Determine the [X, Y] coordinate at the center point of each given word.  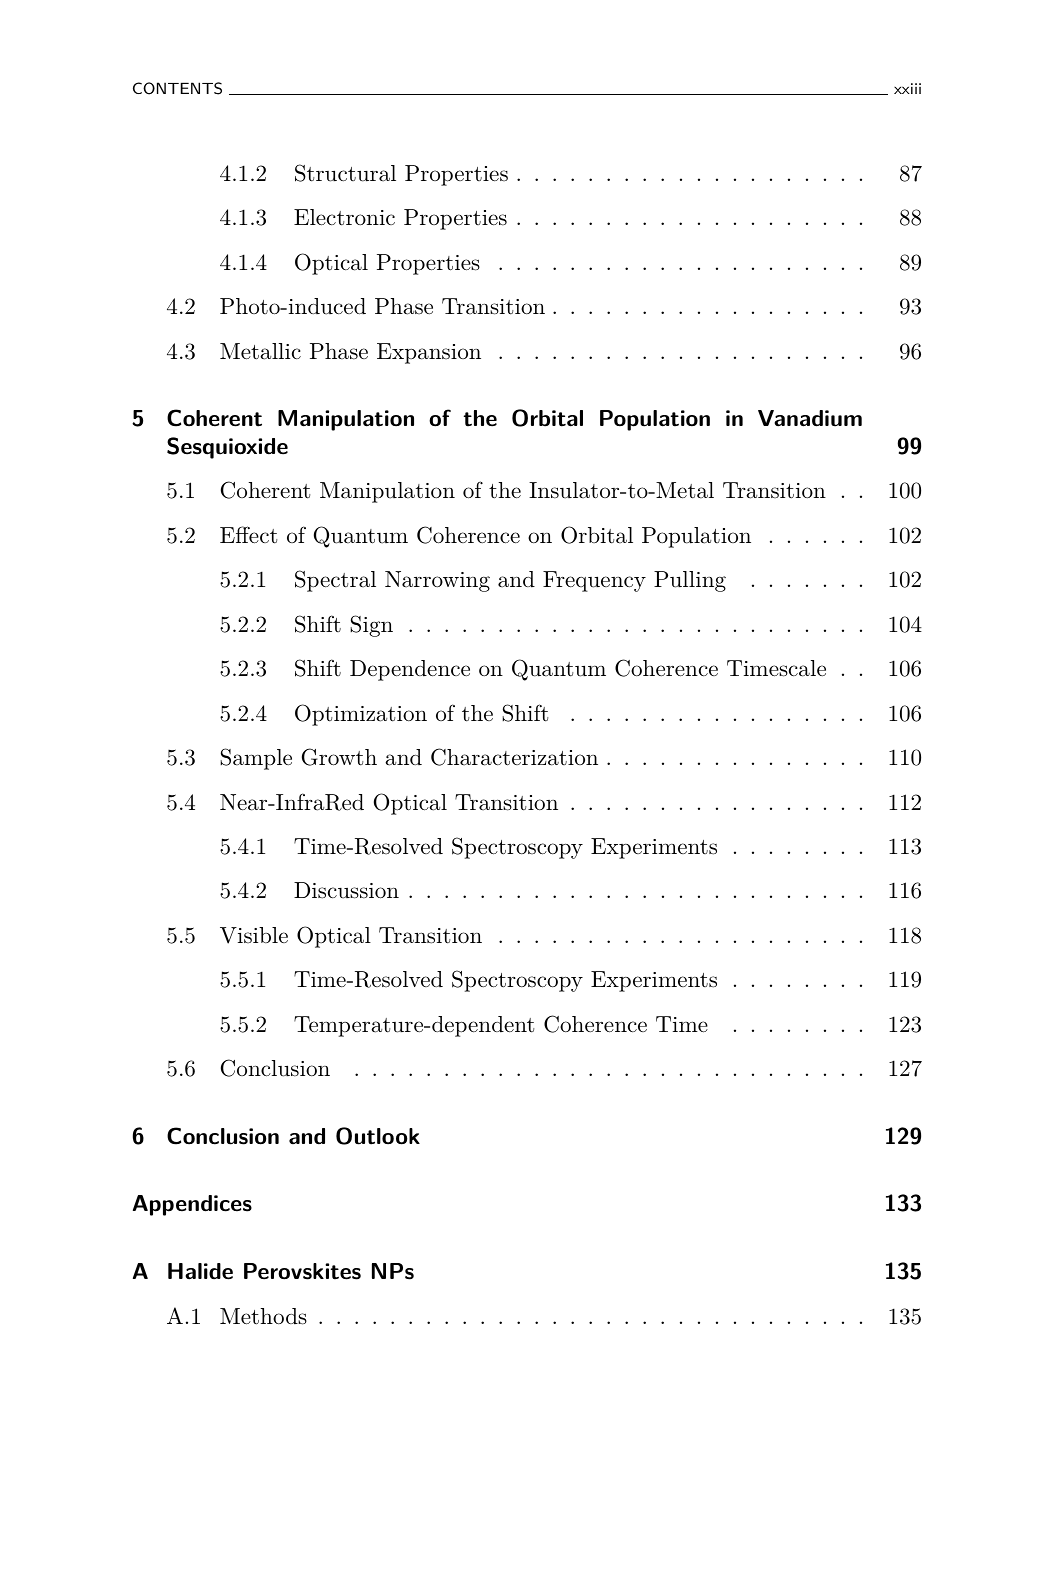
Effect [248, 535]
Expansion [429, 353]
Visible [254, 935]
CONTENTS [177, 88]
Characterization [514, 757]
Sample [256, 759]
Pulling [690, 581]
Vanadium [810, 418]
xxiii [907, 88]
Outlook [378, 1136]
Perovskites [302, 1271]
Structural [345, 173]
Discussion [346, 890]
